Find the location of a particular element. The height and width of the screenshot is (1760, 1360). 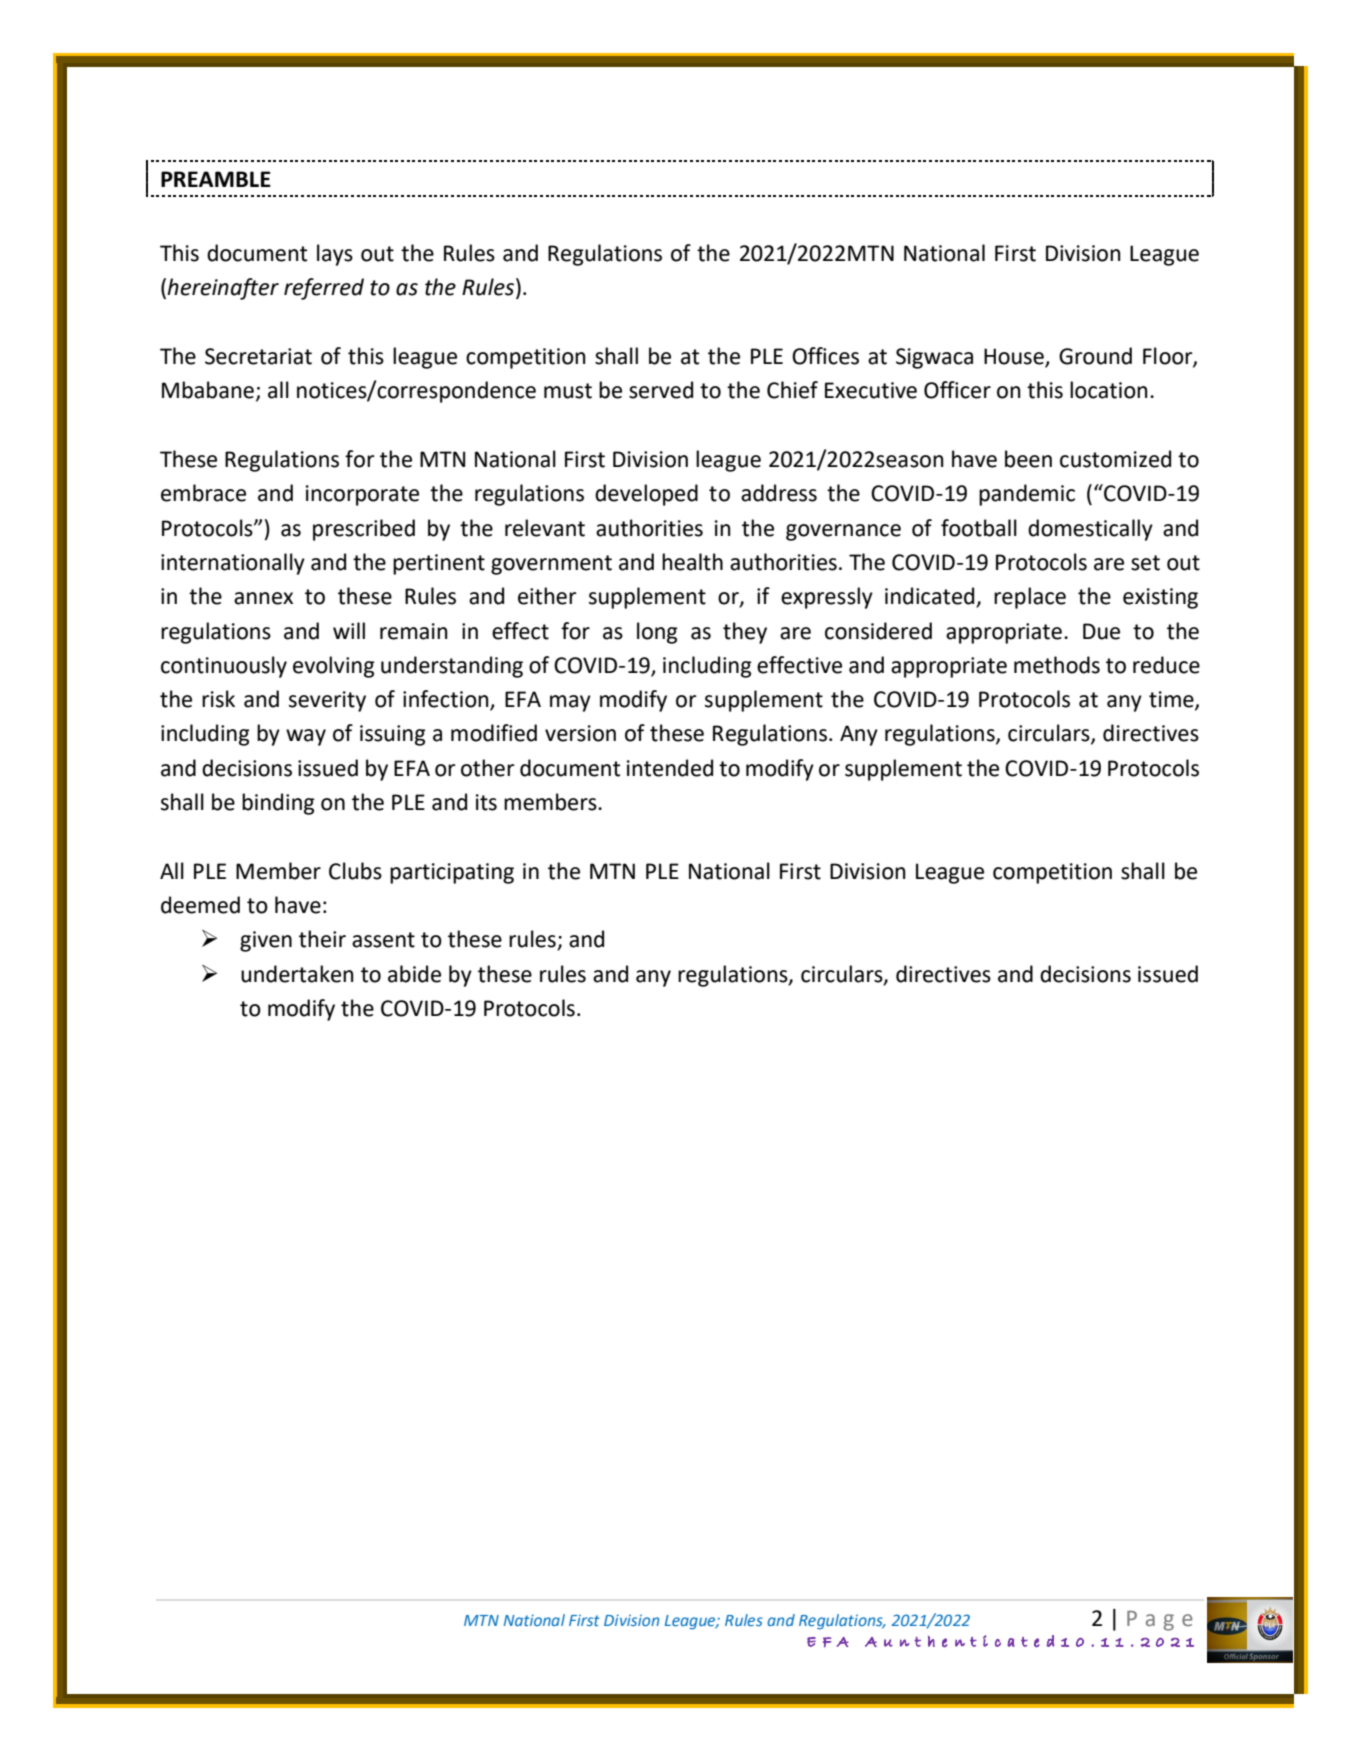

intended is located at coordinates (670, 768).
